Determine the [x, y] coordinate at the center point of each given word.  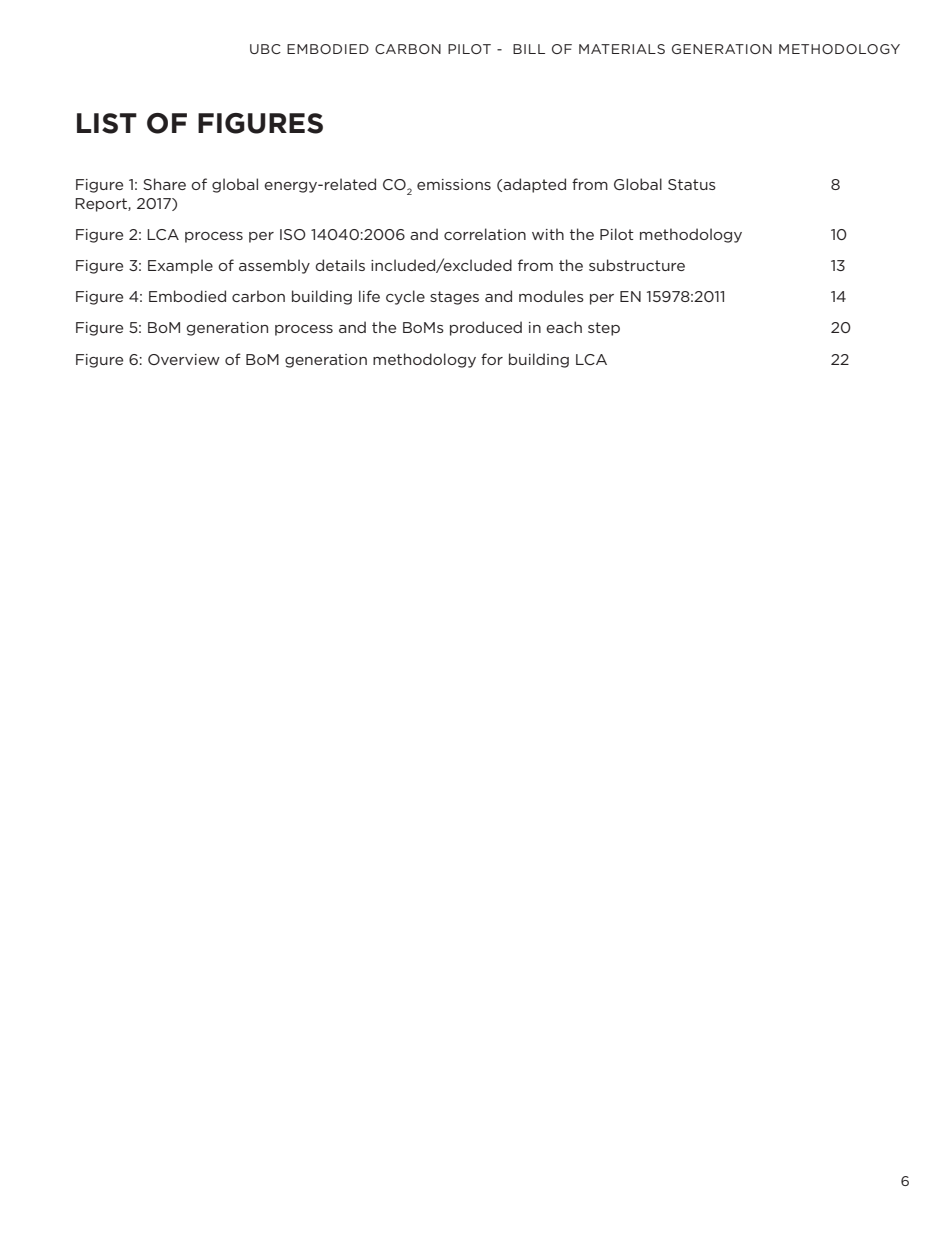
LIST [107, 123]
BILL [529, 49]
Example [180, 266]
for [492, 359]
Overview [184, 359]
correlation [485, 234]
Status [692, 184]
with [548, 234]
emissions [454, 184]
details [340, 265]
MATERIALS [622, 49]
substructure [637, 265]
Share [164, 184]
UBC [265, 49]
